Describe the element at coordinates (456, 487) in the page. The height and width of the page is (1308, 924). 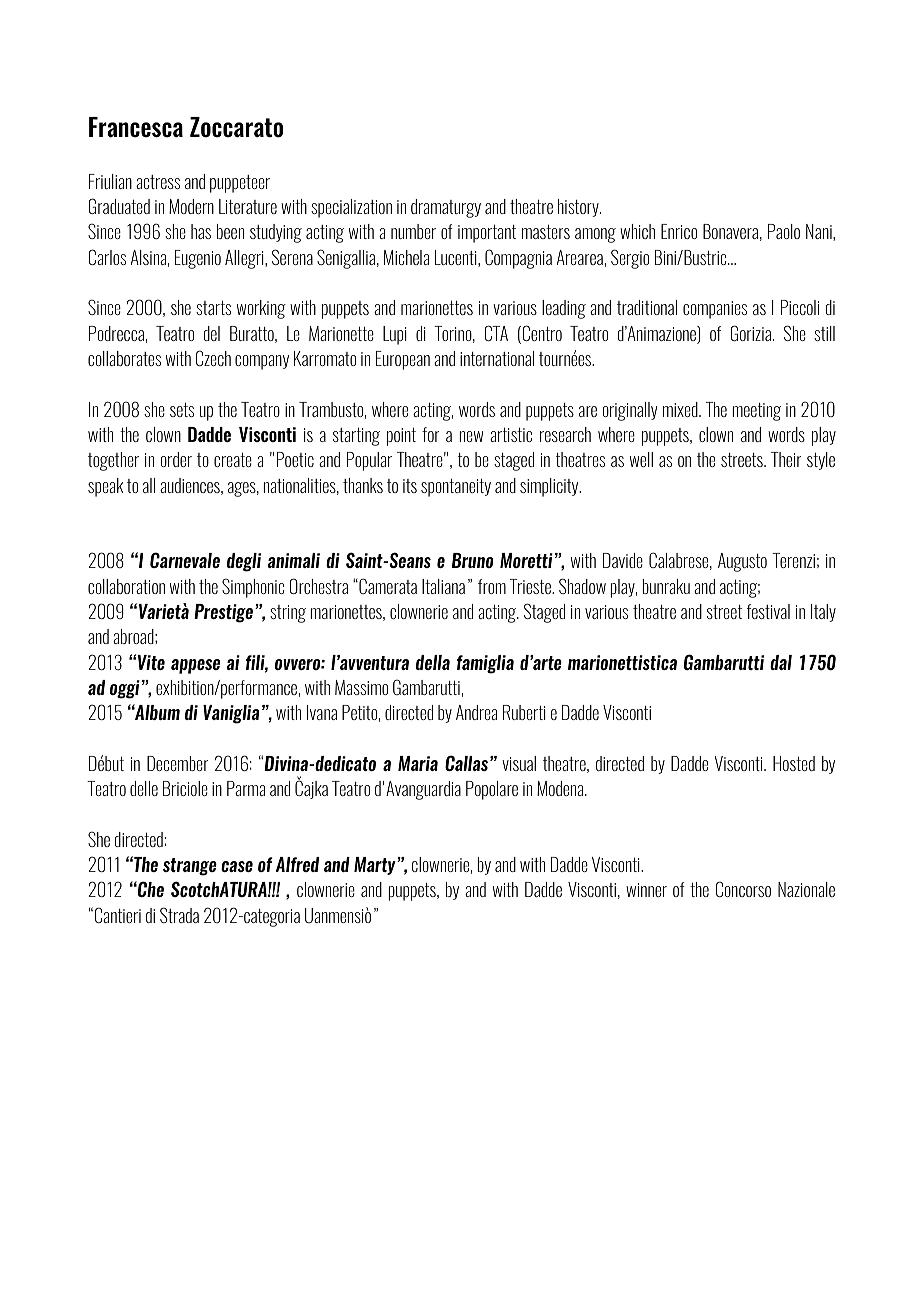
I see `spontaneity` at that location.
